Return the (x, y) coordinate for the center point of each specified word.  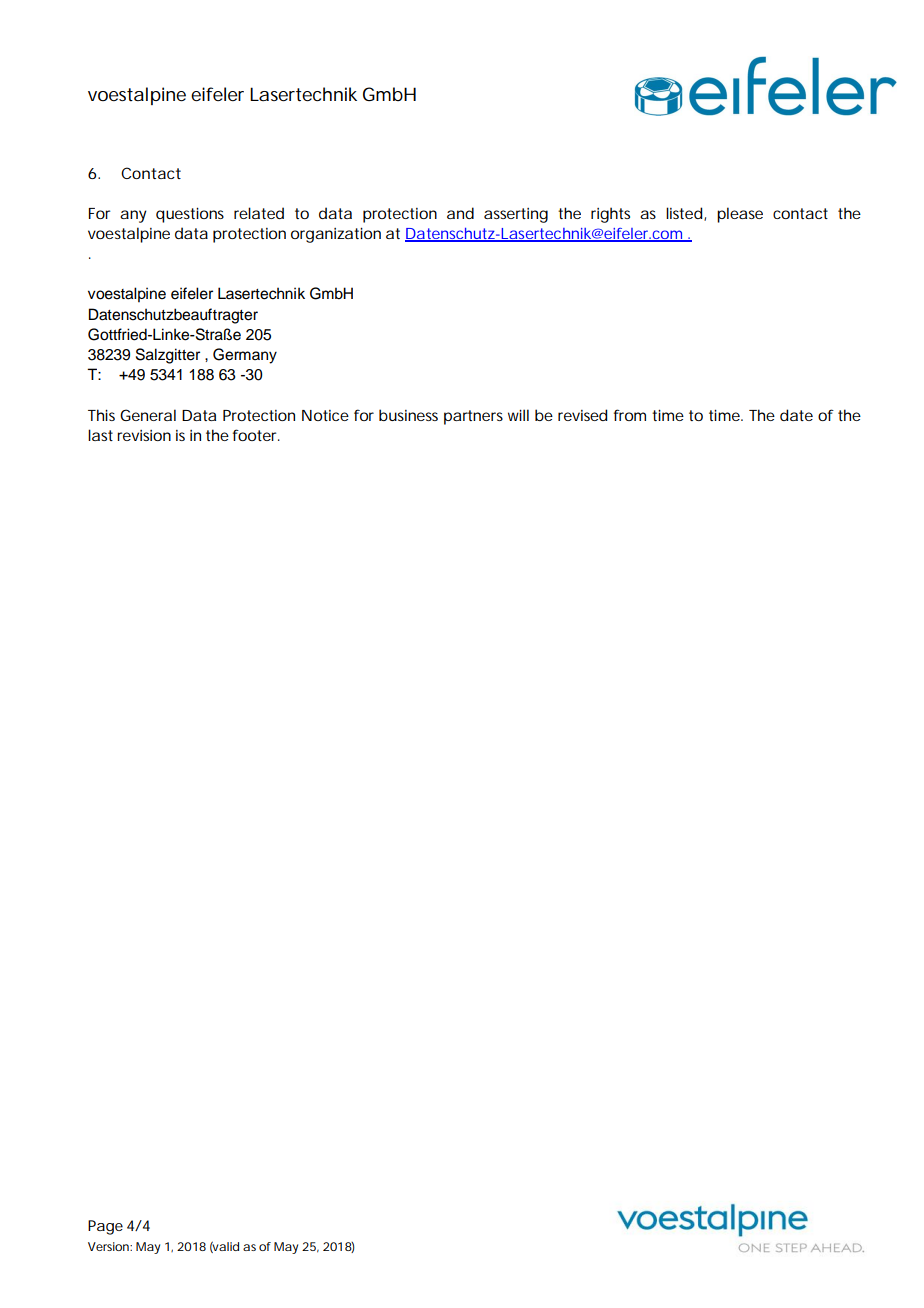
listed (684, 213)
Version (109, 1246)
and (460, 213)
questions (190, 215)
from (630, 415)
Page (105, 1227)
